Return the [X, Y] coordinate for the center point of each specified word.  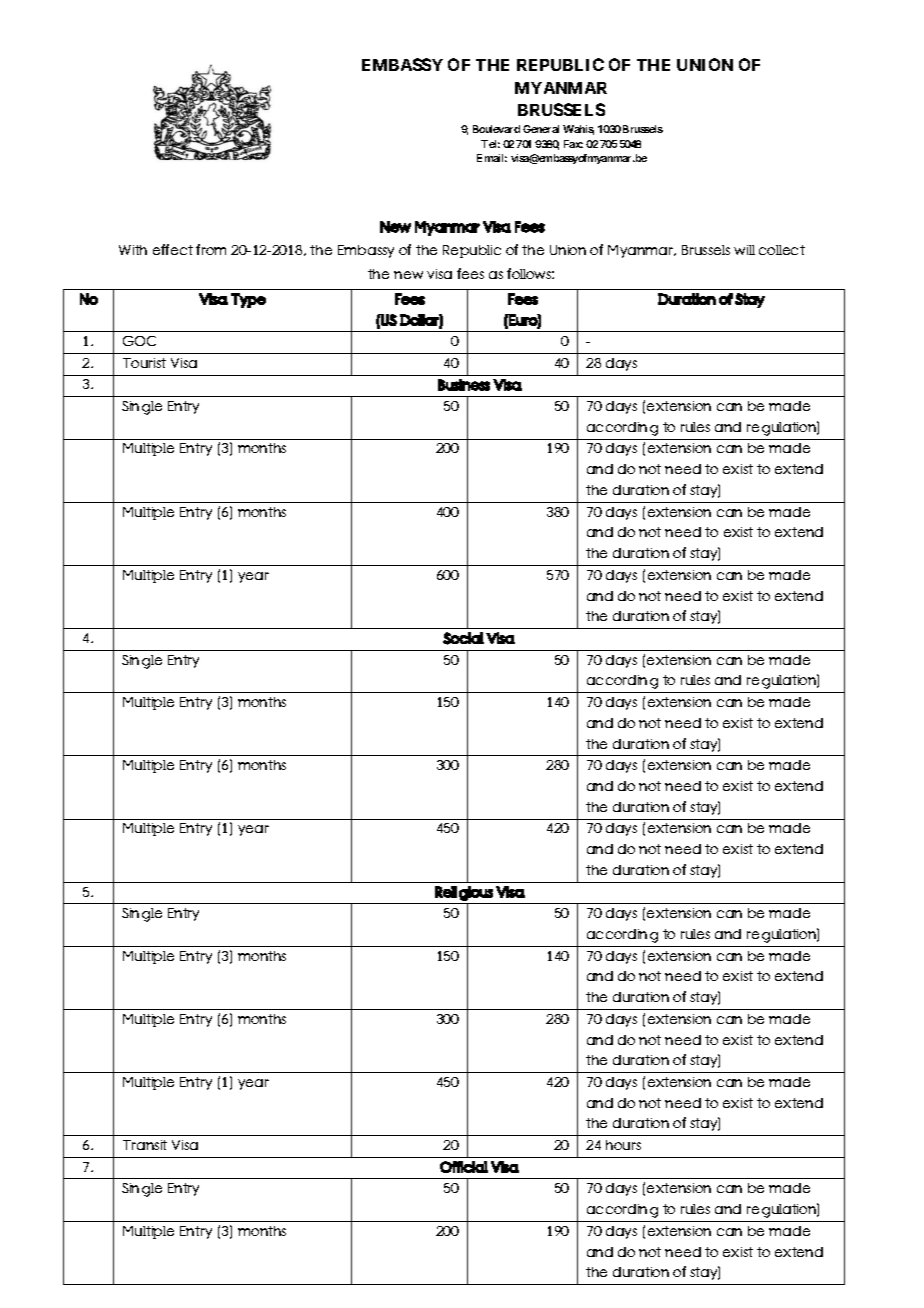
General [541, 129]
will [744, 250]
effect [173, 249]
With [133, 250]
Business [464, 385]
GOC [139, 341]
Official [464, 1167]
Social [463, 638]
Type [248, 300]
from [211, 249]
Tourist [144, 363]
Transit [145, 1145]
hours [623, 1145]
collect [782, 250]
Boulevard [496, 129]
